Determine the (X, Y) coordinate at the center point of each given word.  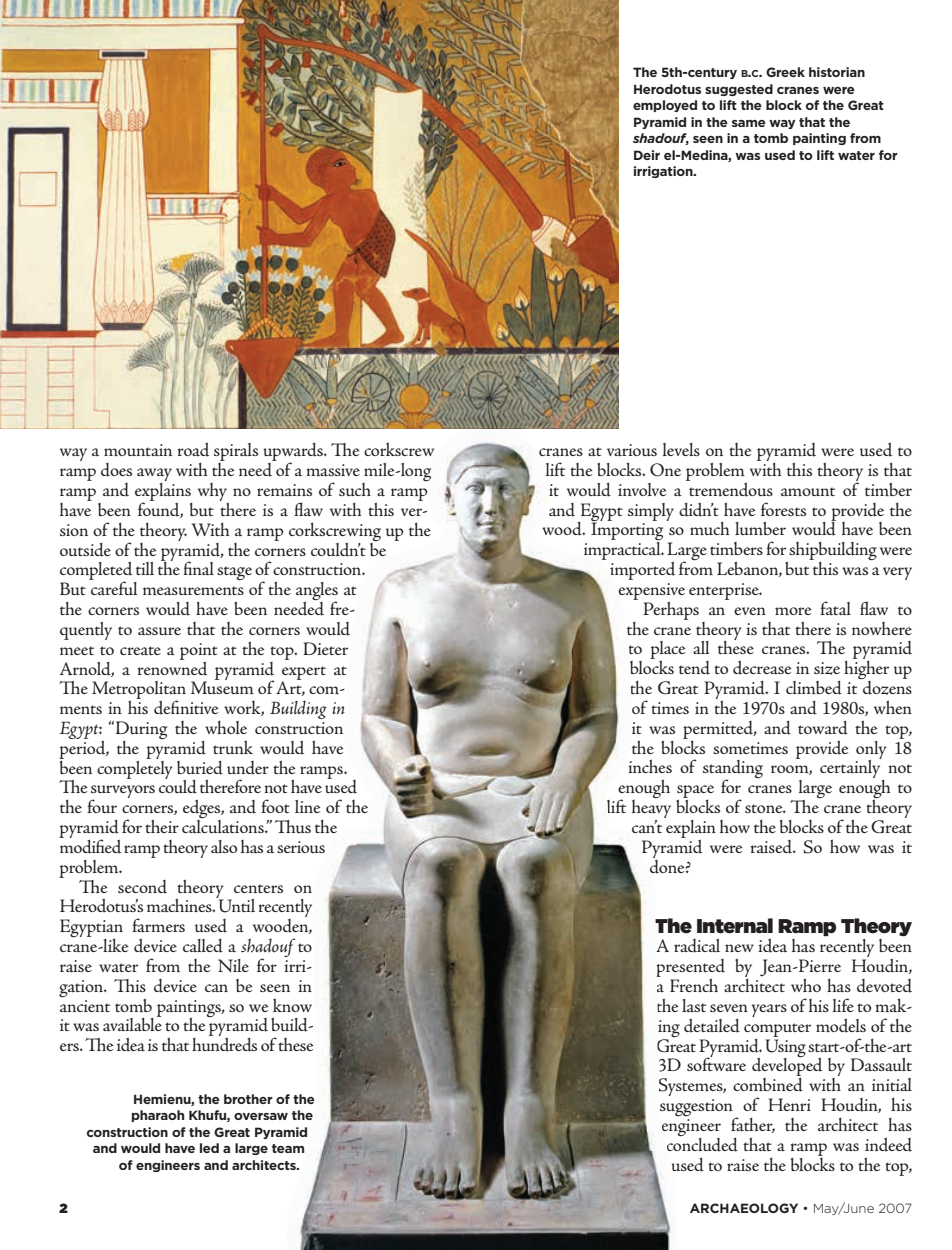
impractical (623, 549)
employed (665, 106)
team (288, 1148)
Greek (785, 72)
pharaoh (158, 1116)
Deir (647, 155)
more (793, 611)
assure (159, 631)
